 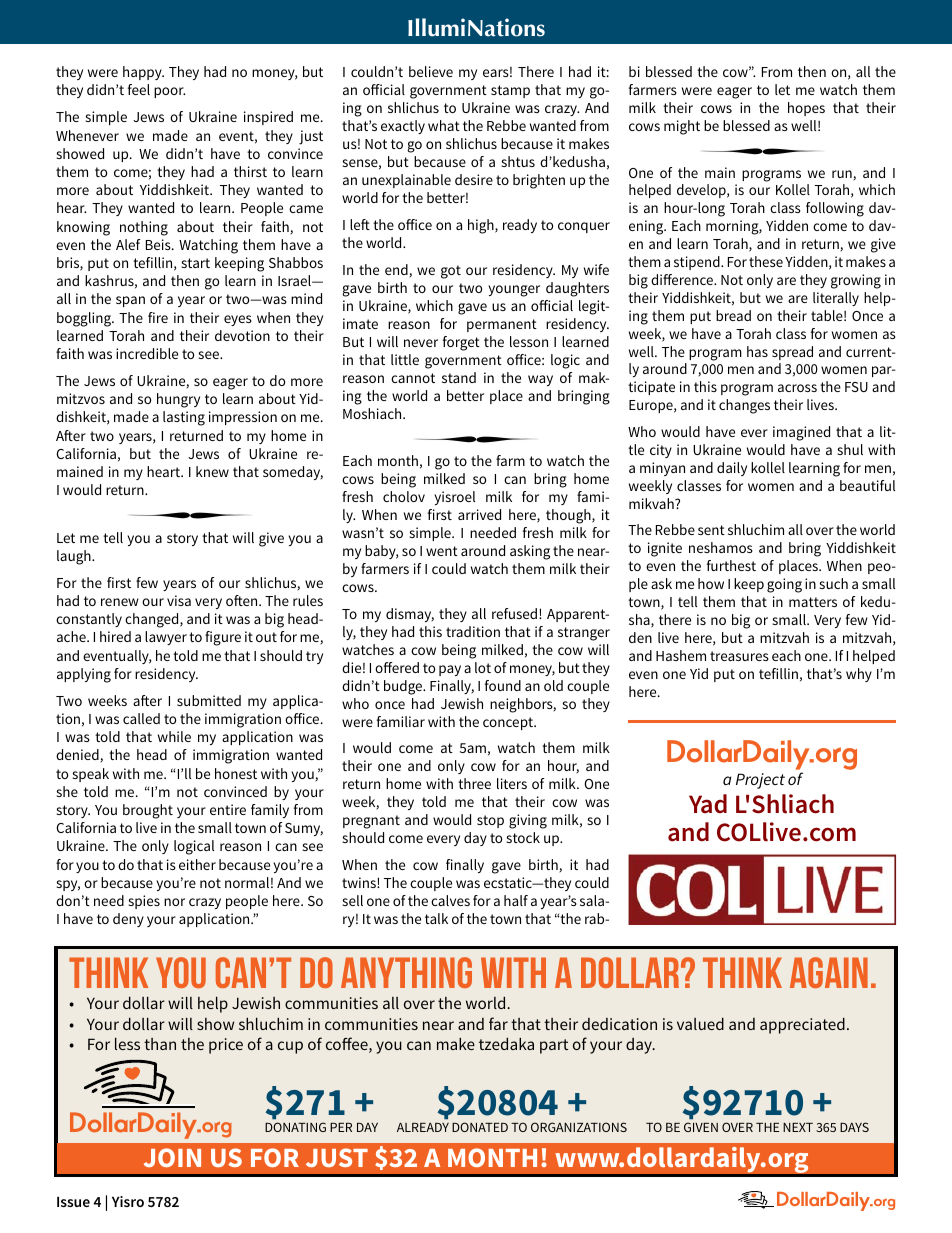 I want to click on hopes, so click(x=806, y=109).
